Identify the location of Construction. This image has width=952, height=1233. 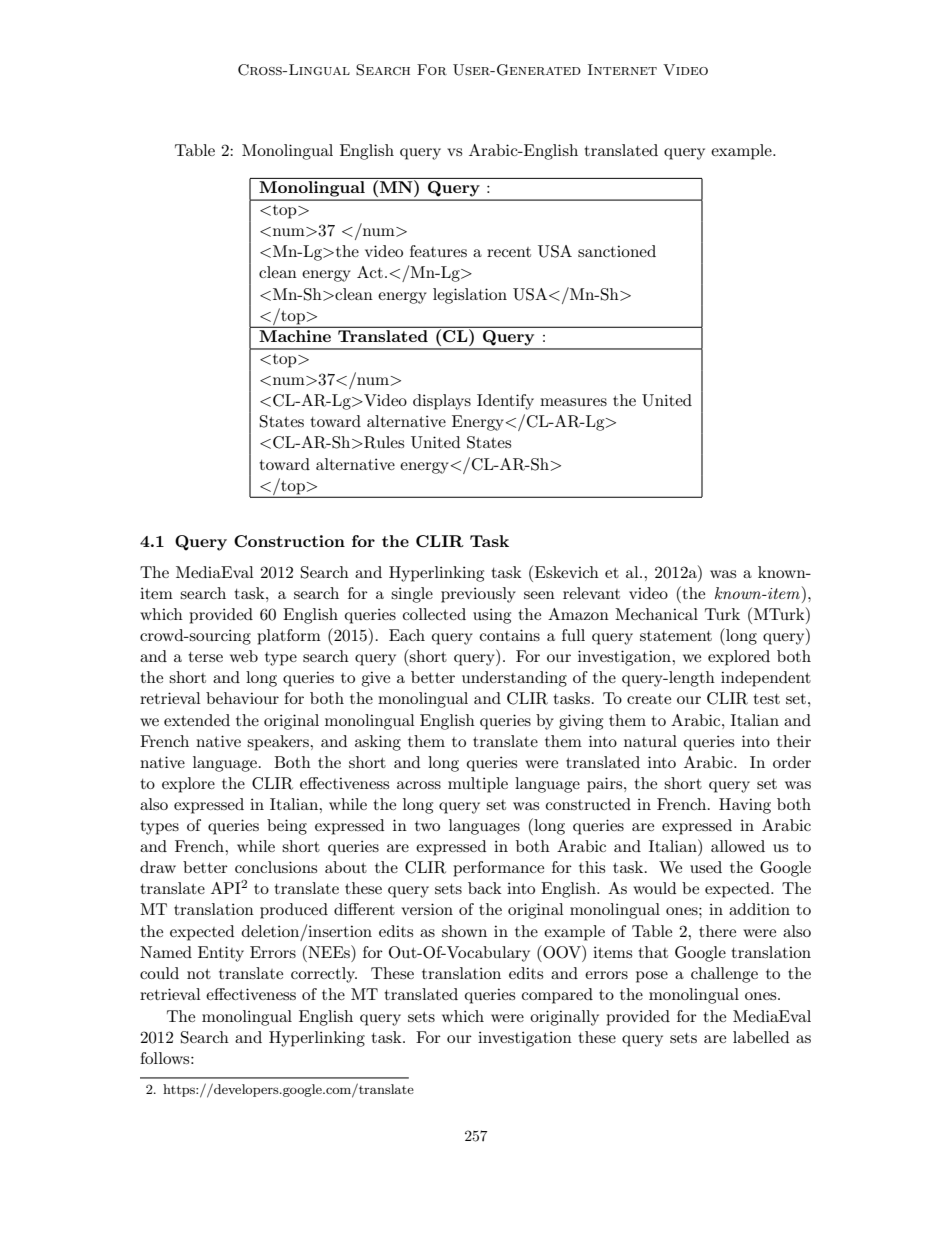
(289, 541).
